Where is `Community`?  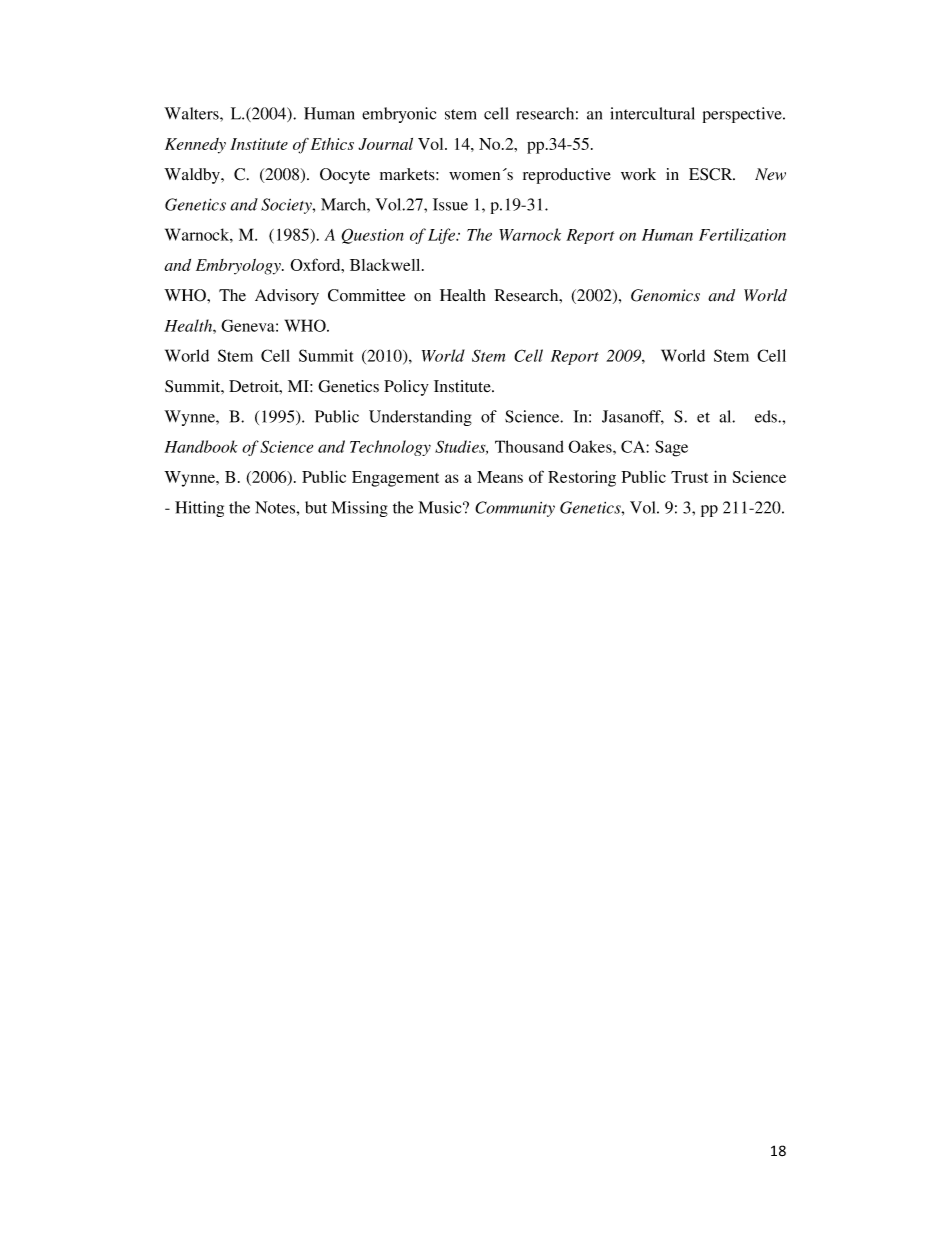
Community is located at coordinates (515, 509).
